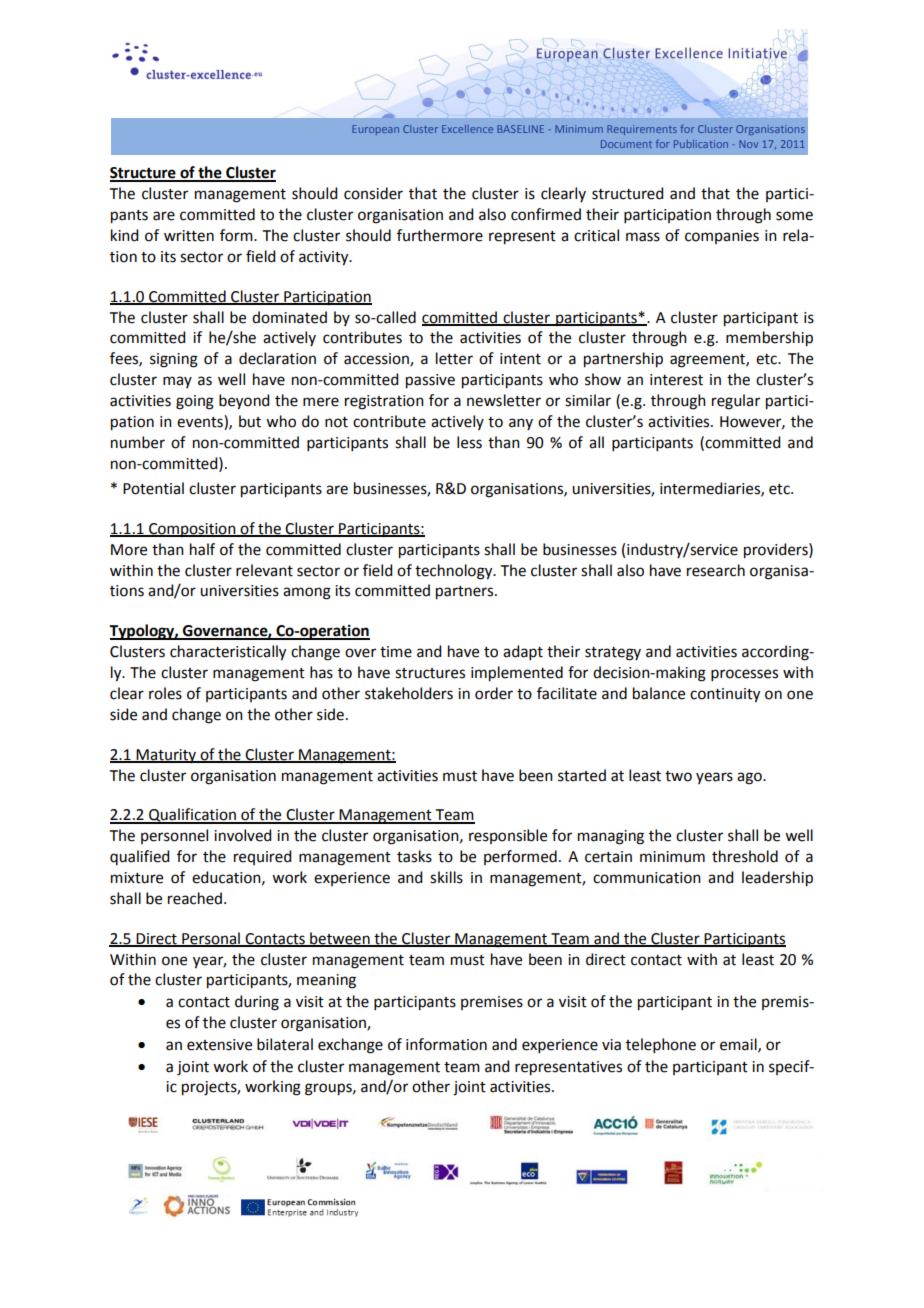  What do you see at coordinates (494, 693) in the screenshot?
I see `order` at bounding box center [494, 693].
